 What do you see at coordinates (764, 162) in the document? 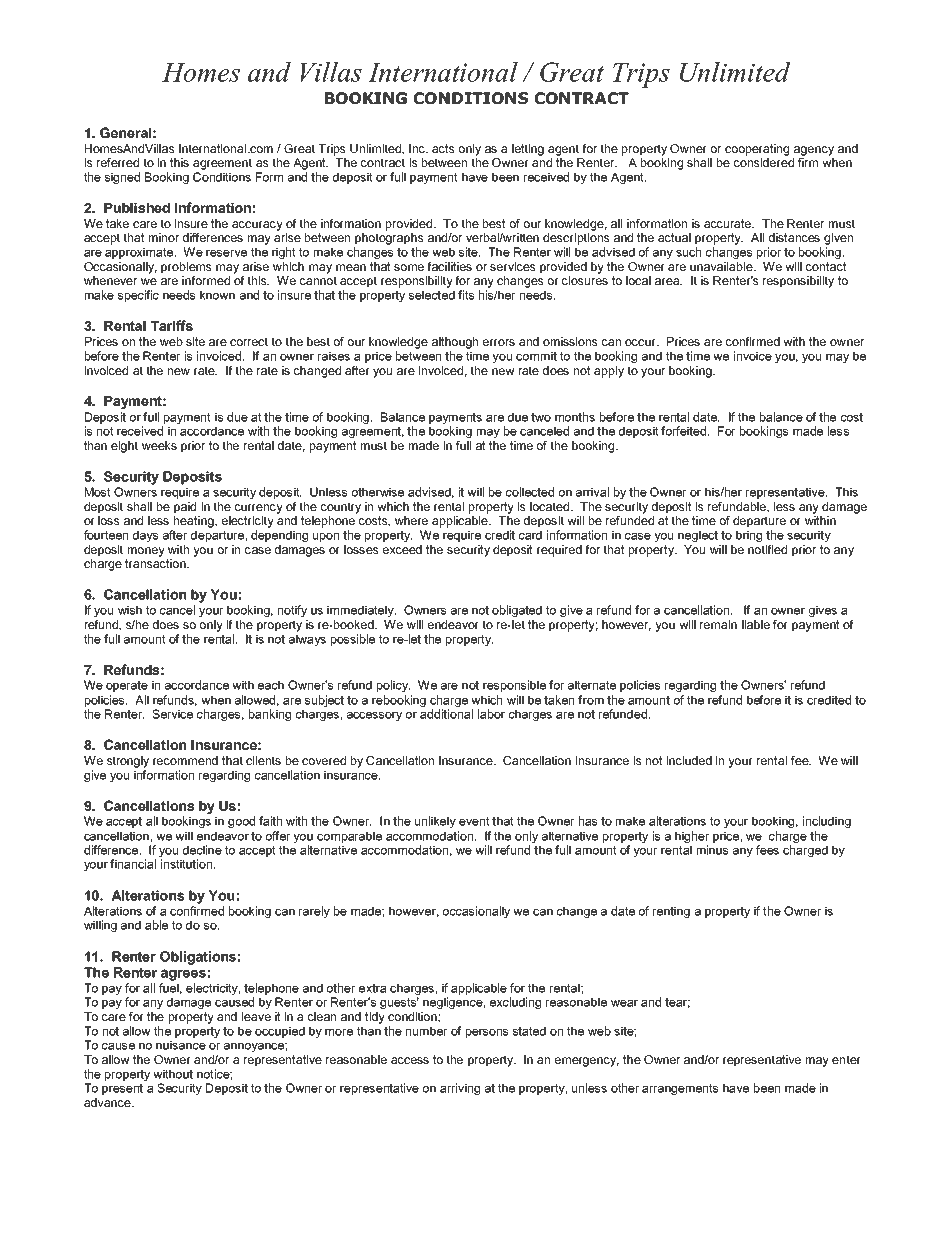
I see `considered` at bounding box center [764, 162].
